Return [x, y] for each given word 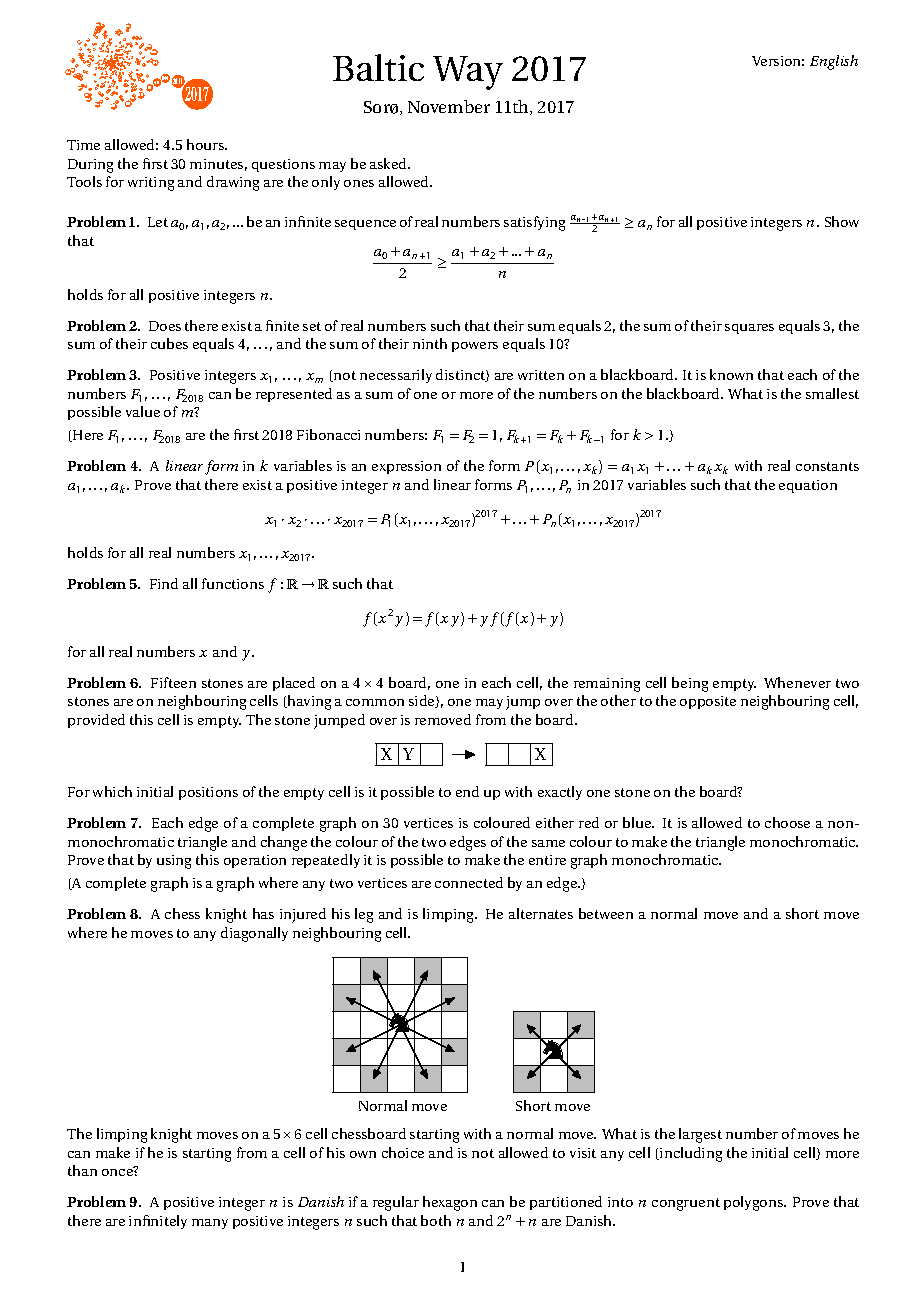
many [210, 1224]
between [606, 913]
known [731, 374]
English [834, 62]
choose [787, 822]
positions [208, 793]
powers [475, 347]
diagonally [254, 934]
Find [164, 583]
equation [808, 486]
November [449, 106]
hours [206, 144]
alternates [541, 913]
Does [165, 326]
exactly [560, 793]
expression [406, 467]
